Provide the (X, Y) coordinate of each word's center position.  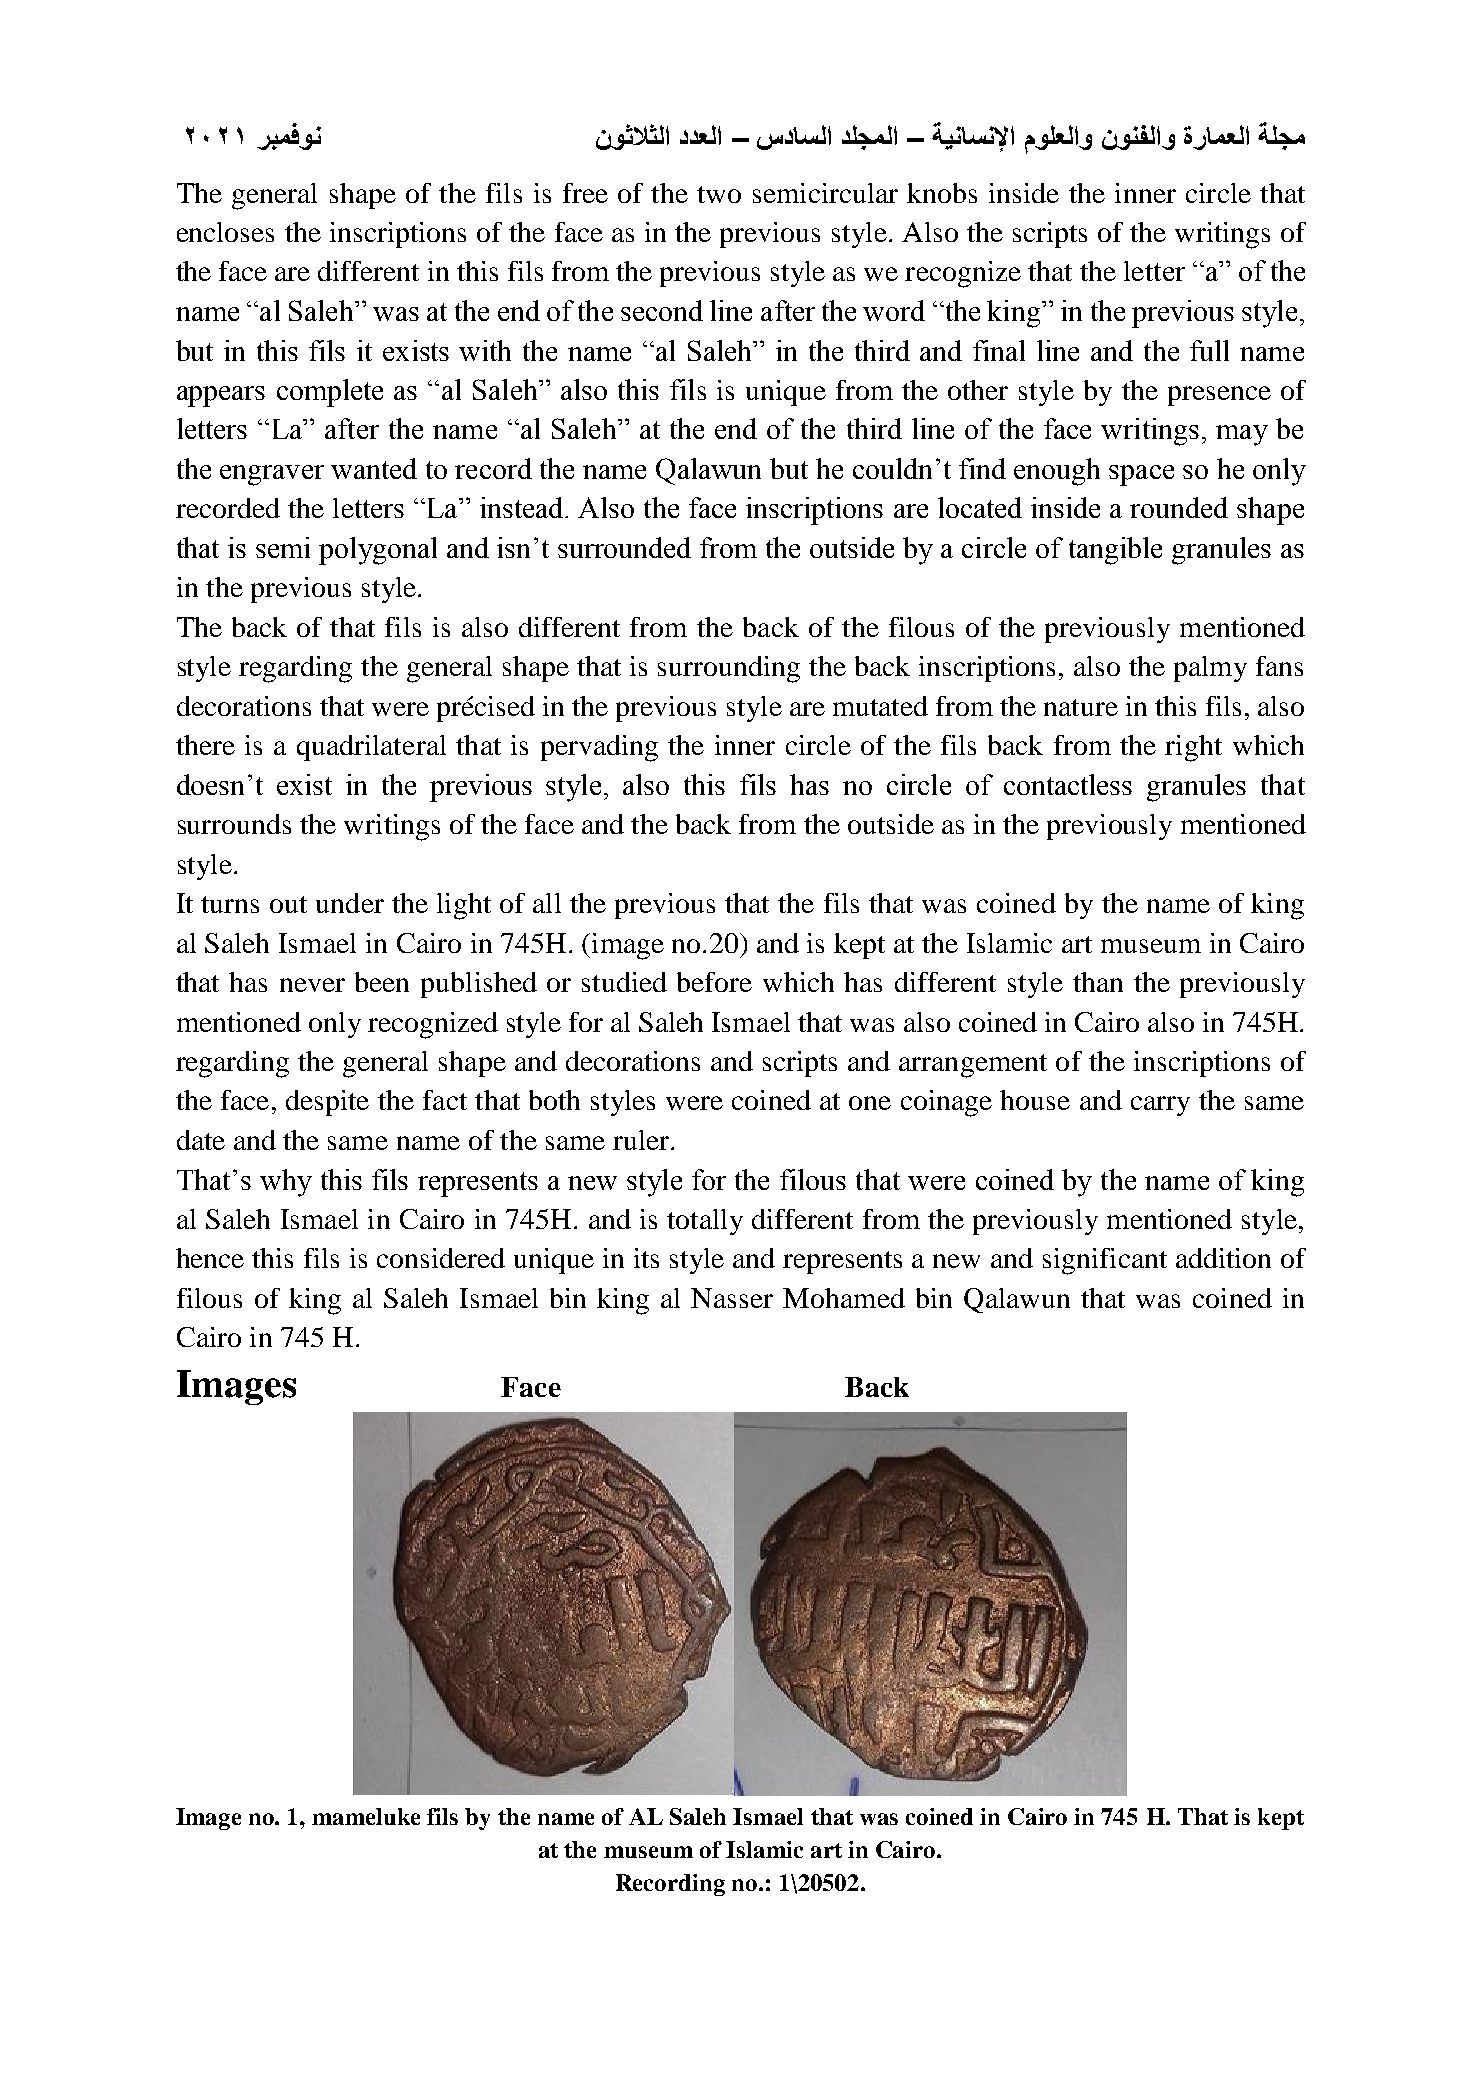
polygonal (378, 551)
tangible (1115, 551)
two (719, 194)
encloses (225, 232)
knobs (942, 193)
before (714, 982)
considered (441, 1258)
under (350, 903)
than (1098, 982)
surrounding (729, 669)
